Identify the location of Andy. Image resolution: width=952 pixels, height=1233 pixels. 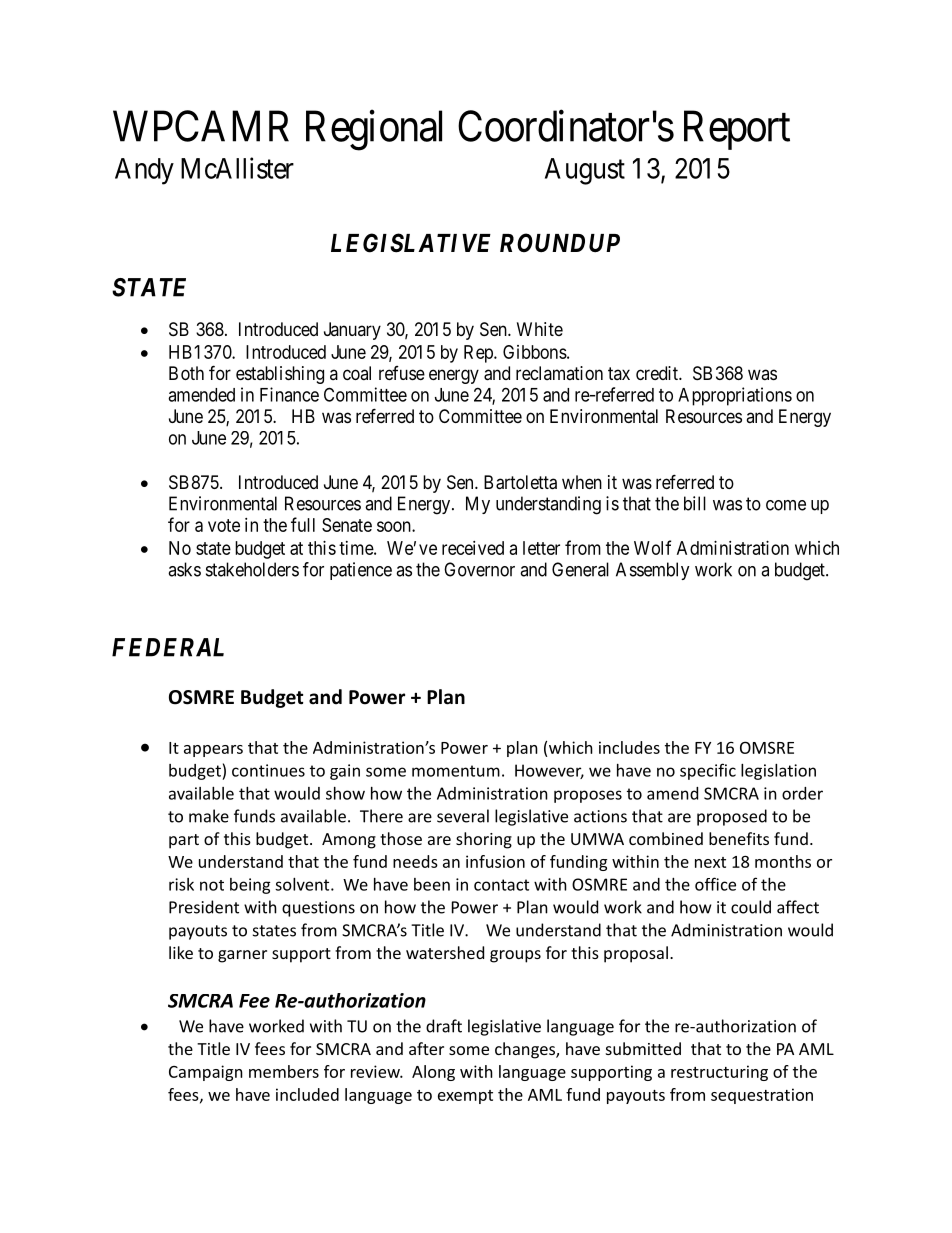
(144, 171).
